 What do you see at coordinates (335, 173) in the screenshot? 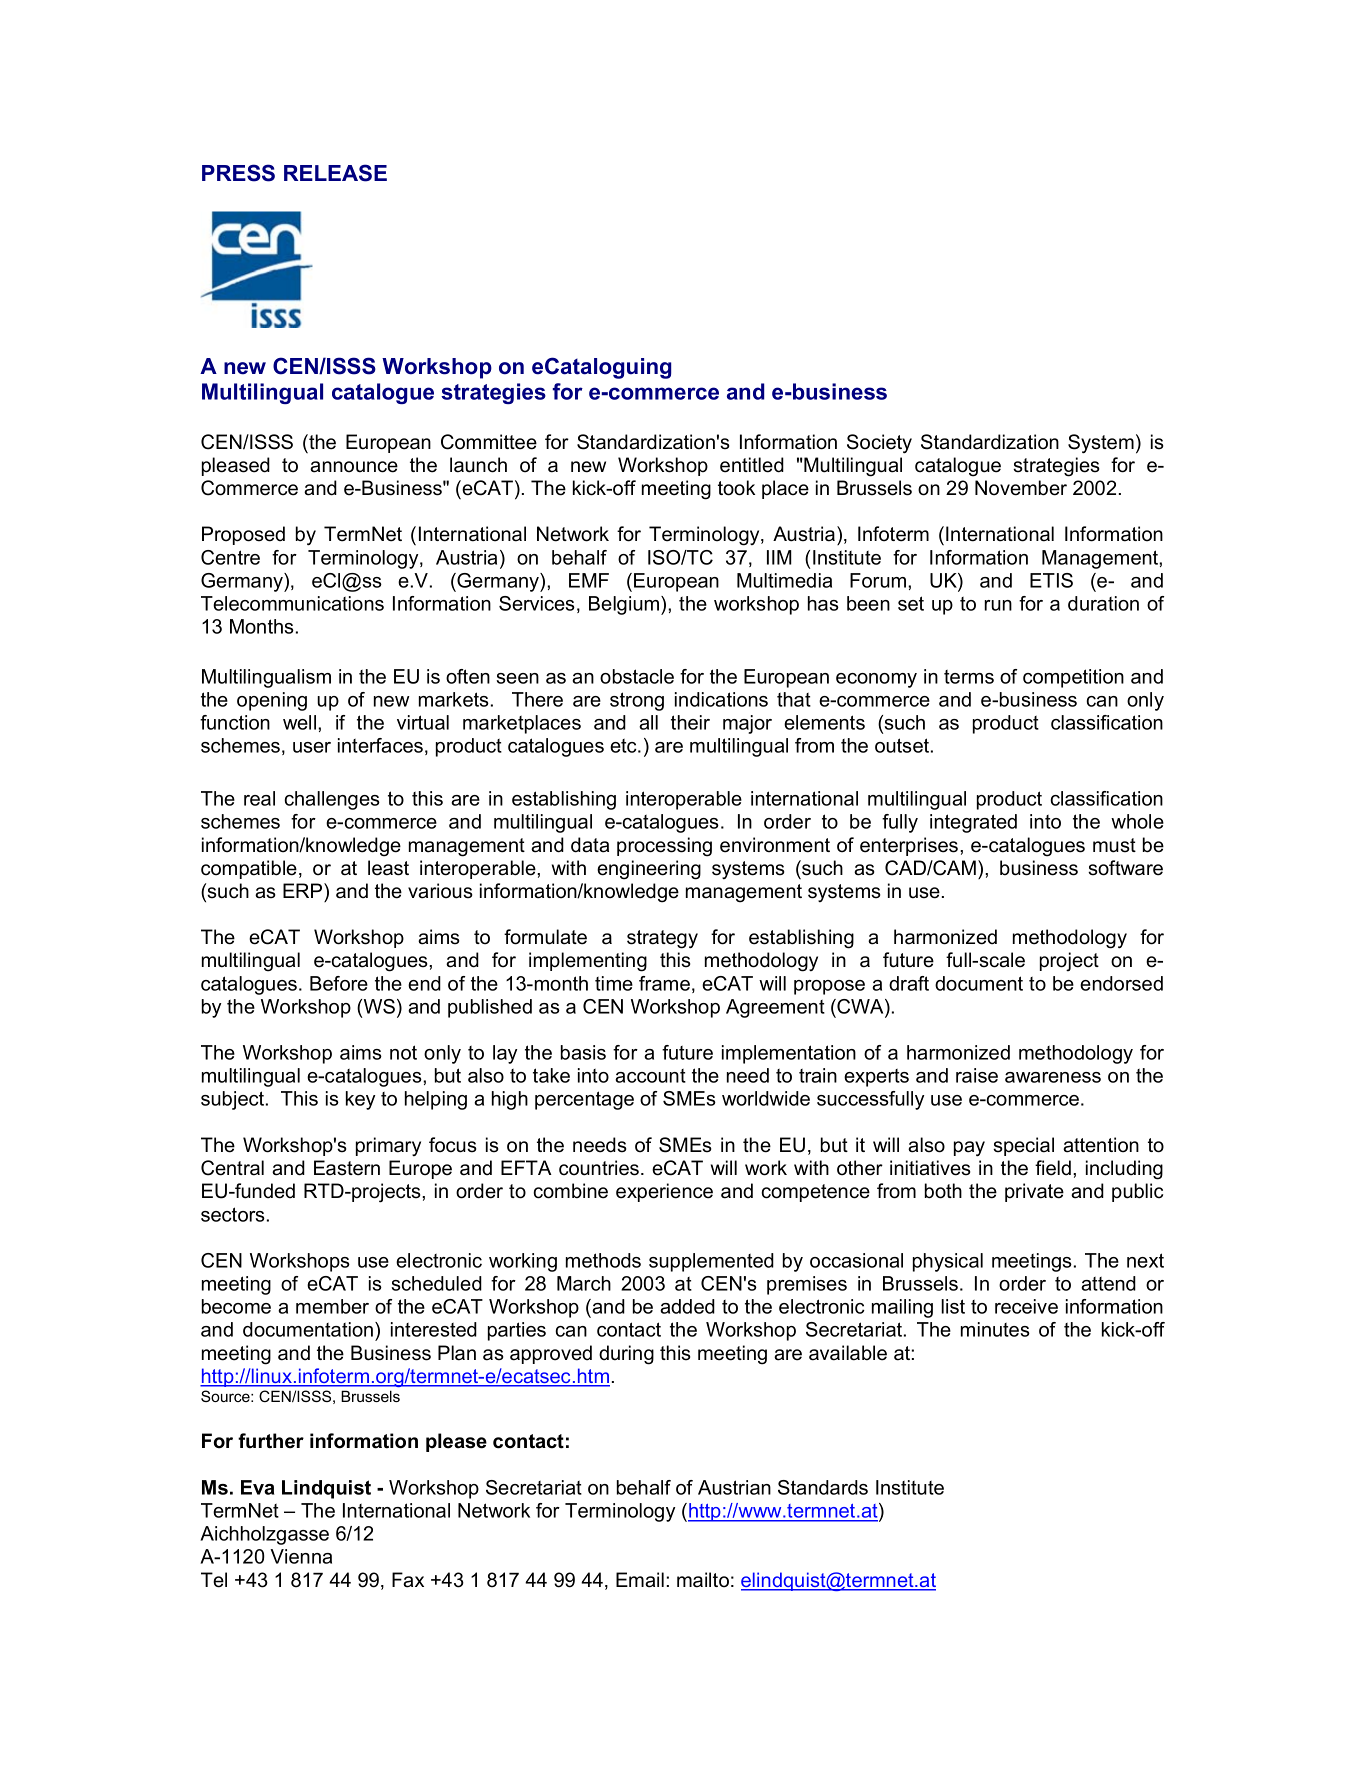
I see `RELEASE` at bounding box center [335, 173].
